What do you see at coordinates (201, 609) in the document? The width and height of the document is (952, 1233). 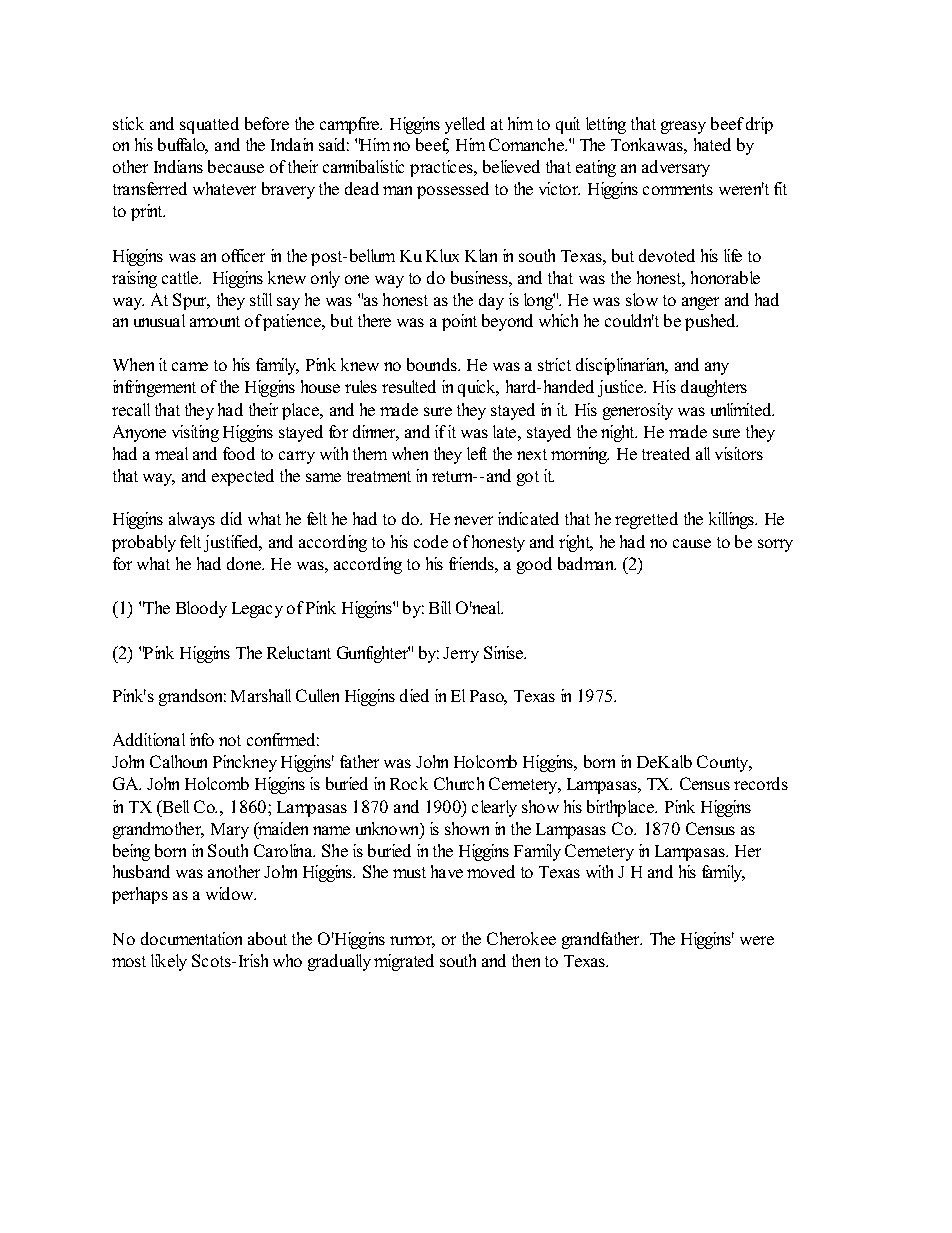 I see `Bloody` at bounding box center [201, 609].
